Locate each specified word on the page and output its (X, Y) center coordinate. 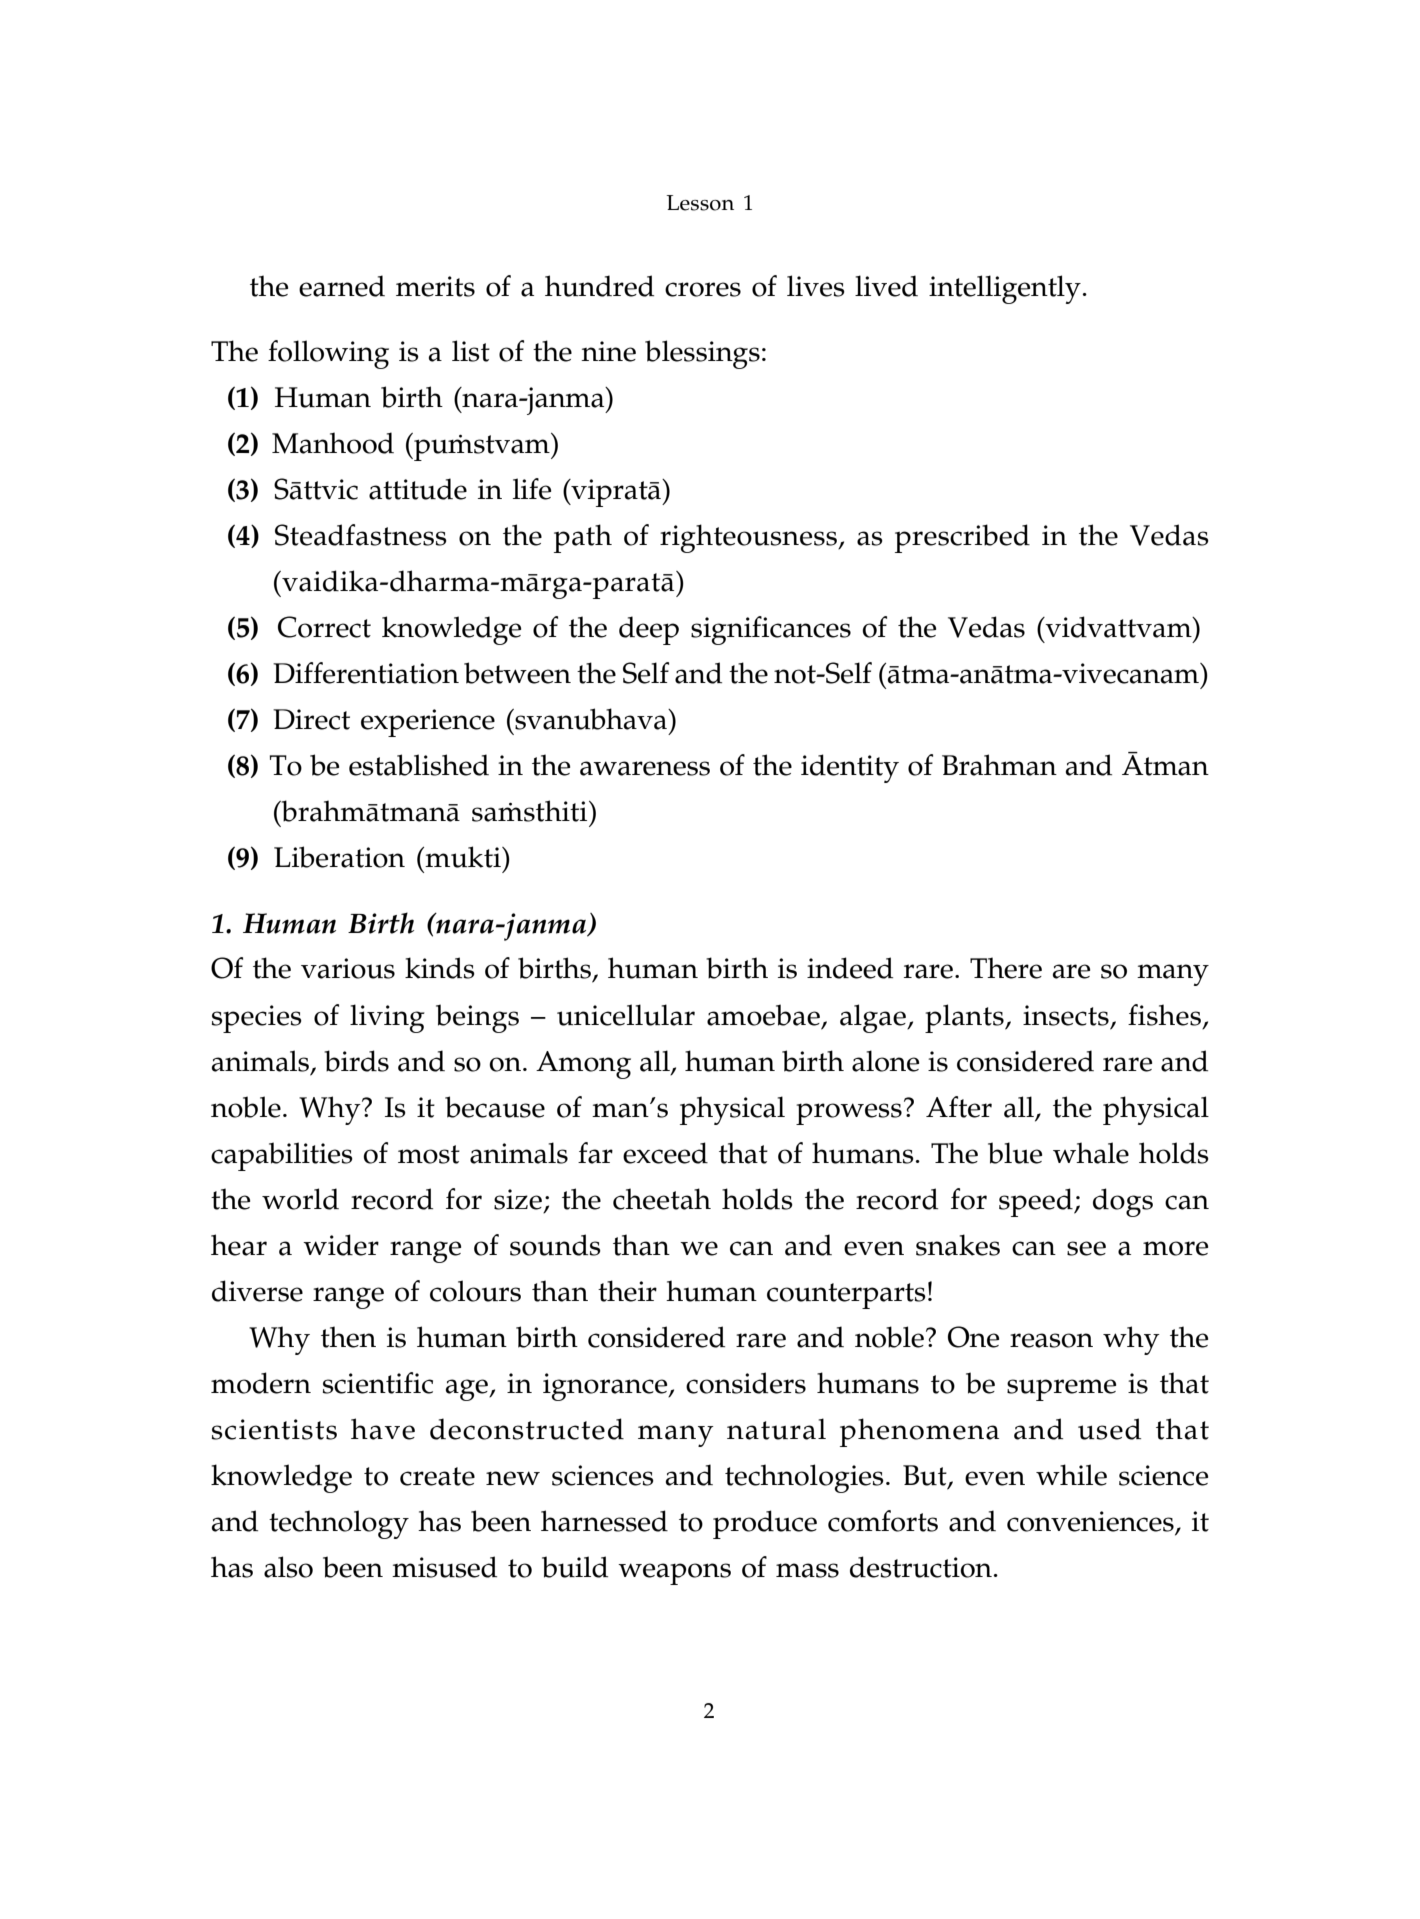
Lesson (700, 203)
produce (765, 1524)
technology (339, 1524)
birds (356, 1061)
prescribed (962, 538)
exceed (665, 1153)
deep (649, 630)
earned (342, 286)
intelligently (1005, 289)
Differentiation (366, 673)
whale (1091, 1153)
